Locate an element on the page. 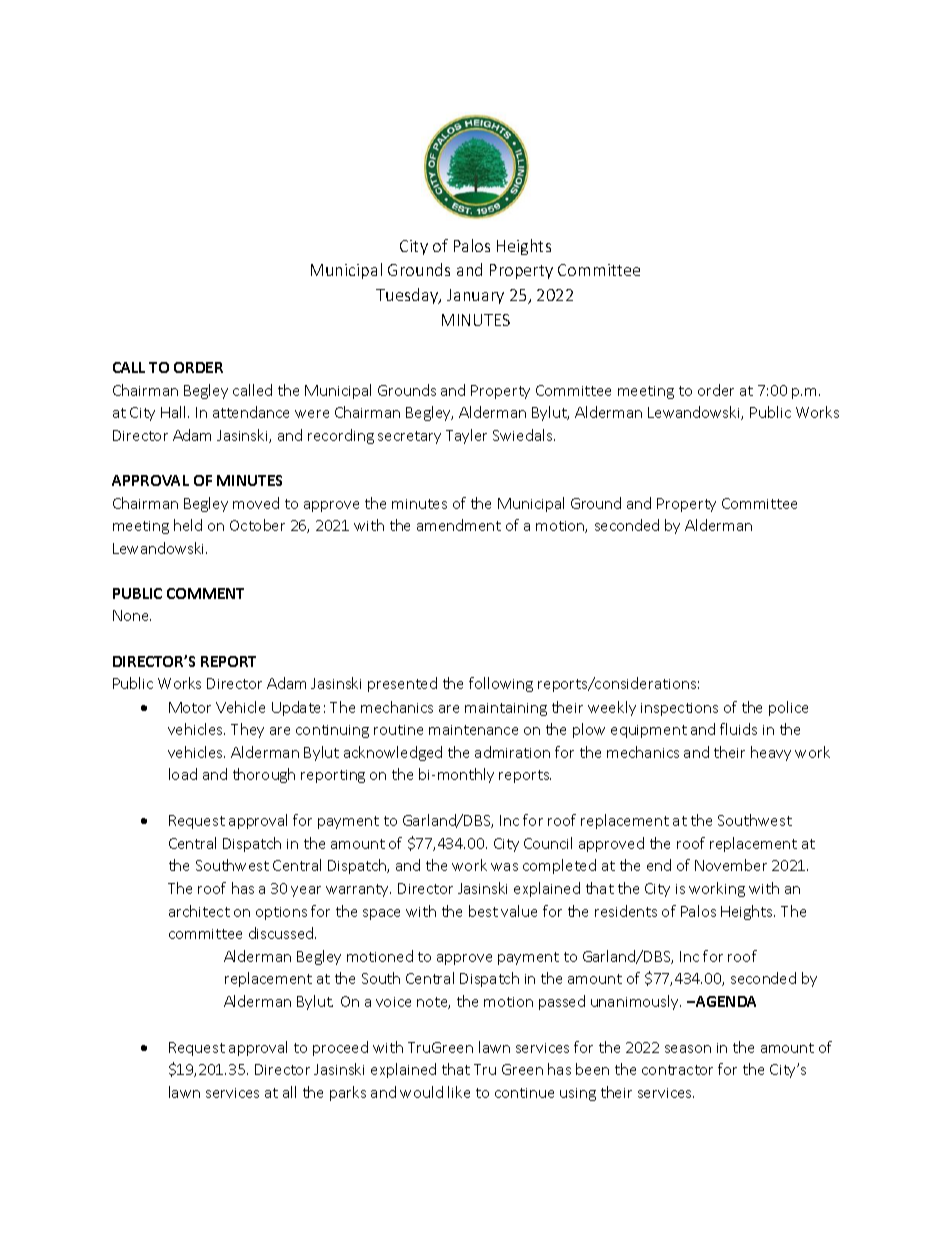 This image has width=952, height=1233. amendment is located at coordinates (459, 525).
